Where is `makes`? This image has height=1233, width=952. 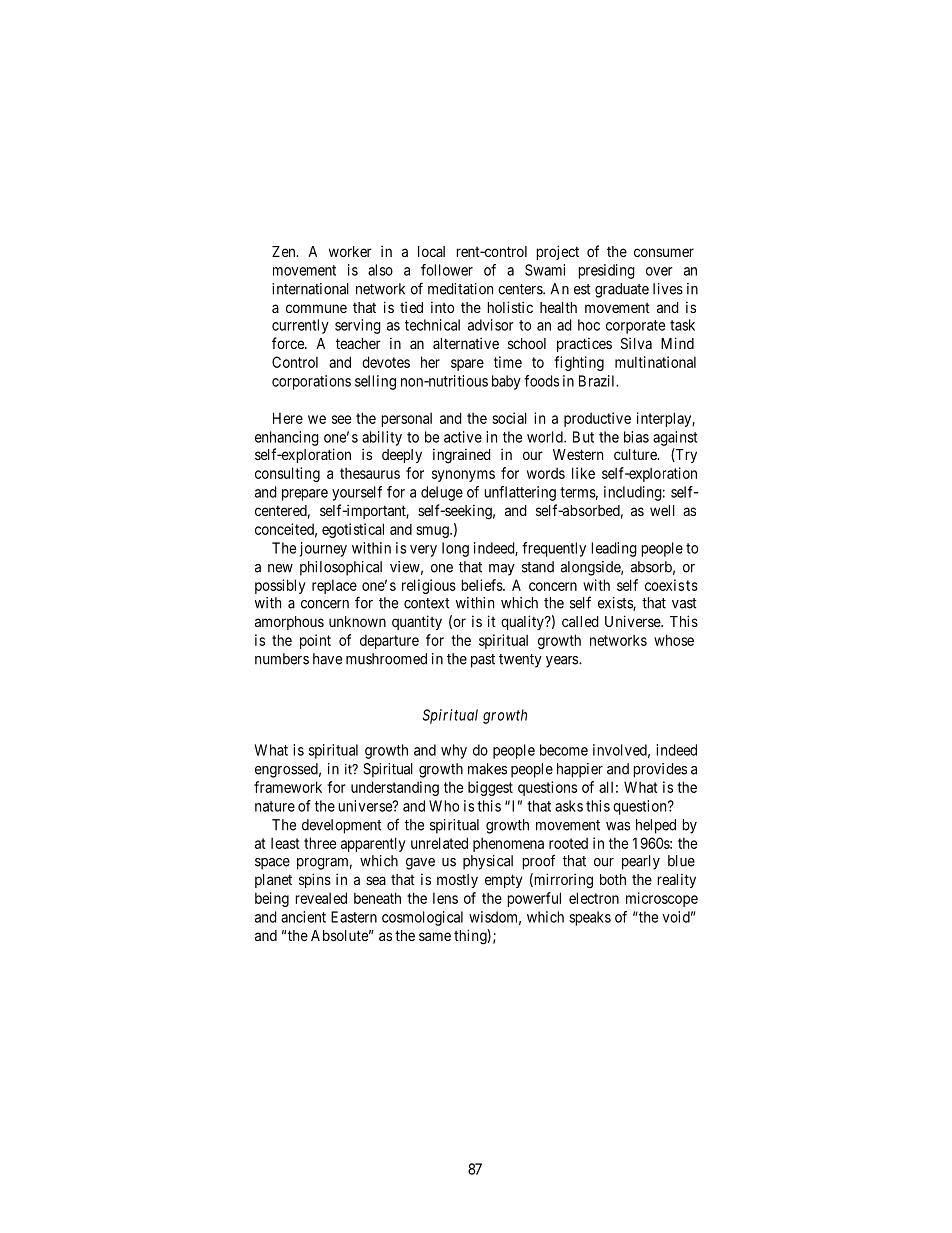
makes is located at coordinates (487, 769).
